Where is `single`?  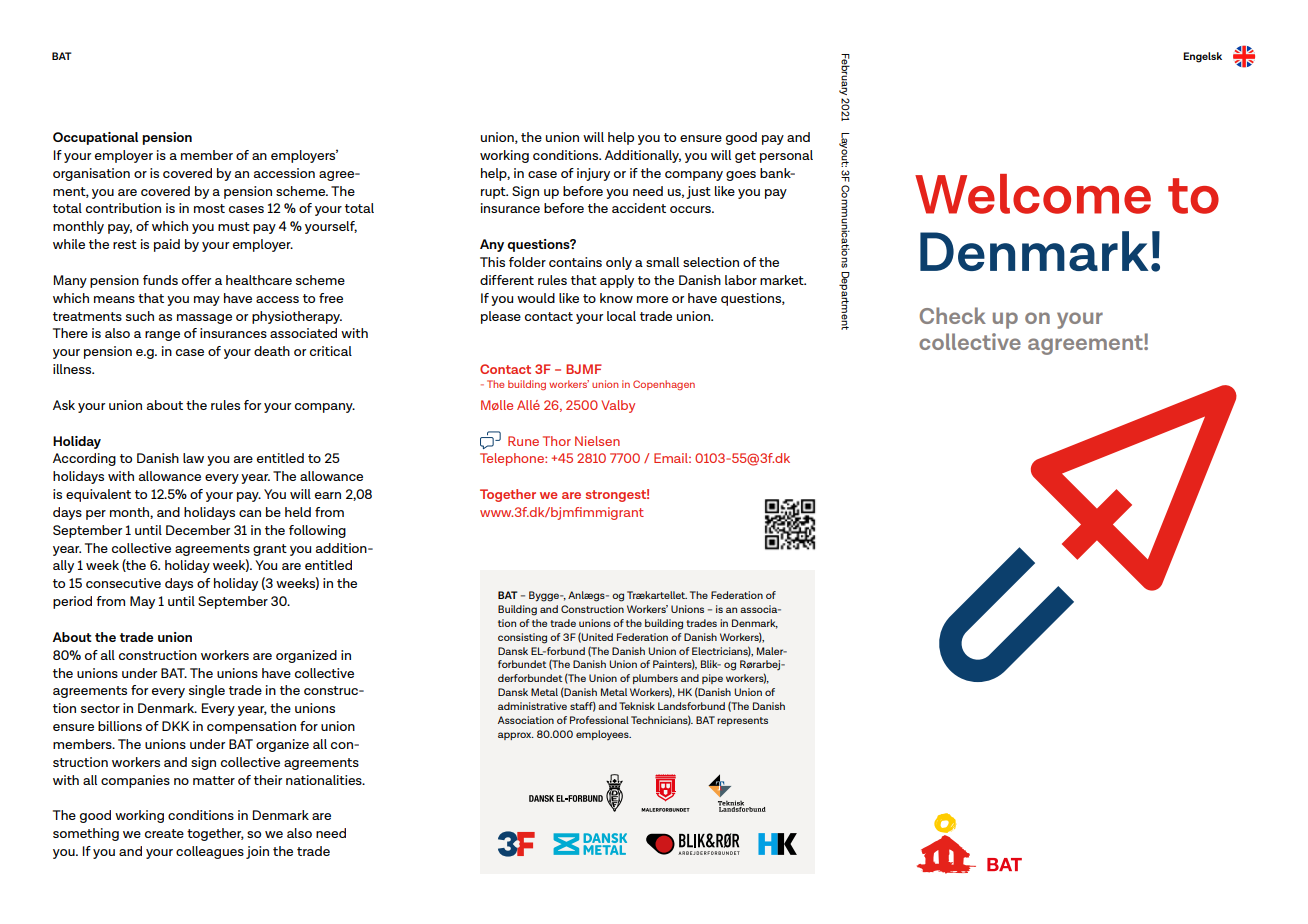
single is located at coordinates (207, 691).
